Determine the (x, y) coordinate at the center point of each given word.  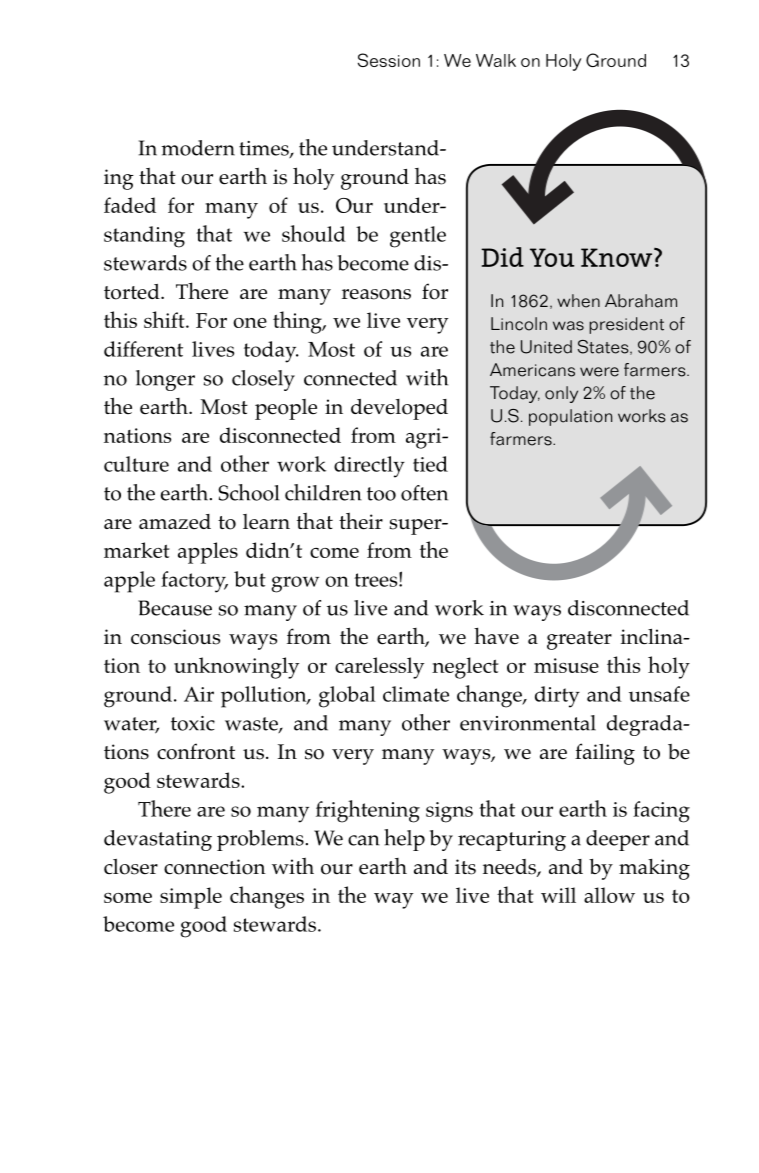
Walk (496, 60)
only (561, 394)
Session (389, 60)
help (404, 840)
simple (191, 898)
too (381, 494)
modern (198, 148)
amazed (175, 521)
